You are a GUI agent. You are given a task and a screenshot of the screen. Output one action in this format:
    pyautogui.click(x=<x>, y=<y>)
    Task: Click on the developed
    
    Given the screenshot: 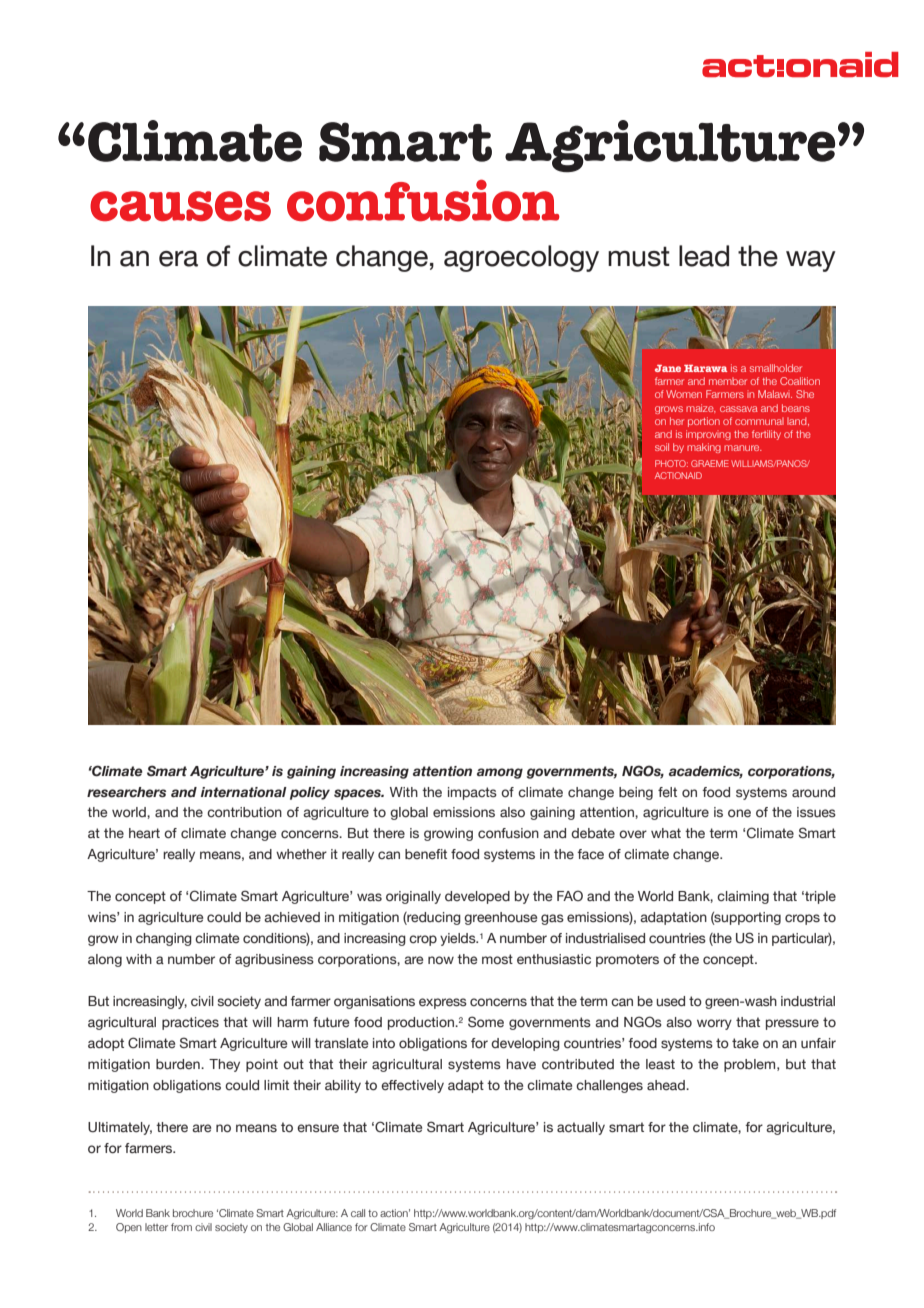 What is the action you would take?
    pyautogui.click(x=477, y=897)
